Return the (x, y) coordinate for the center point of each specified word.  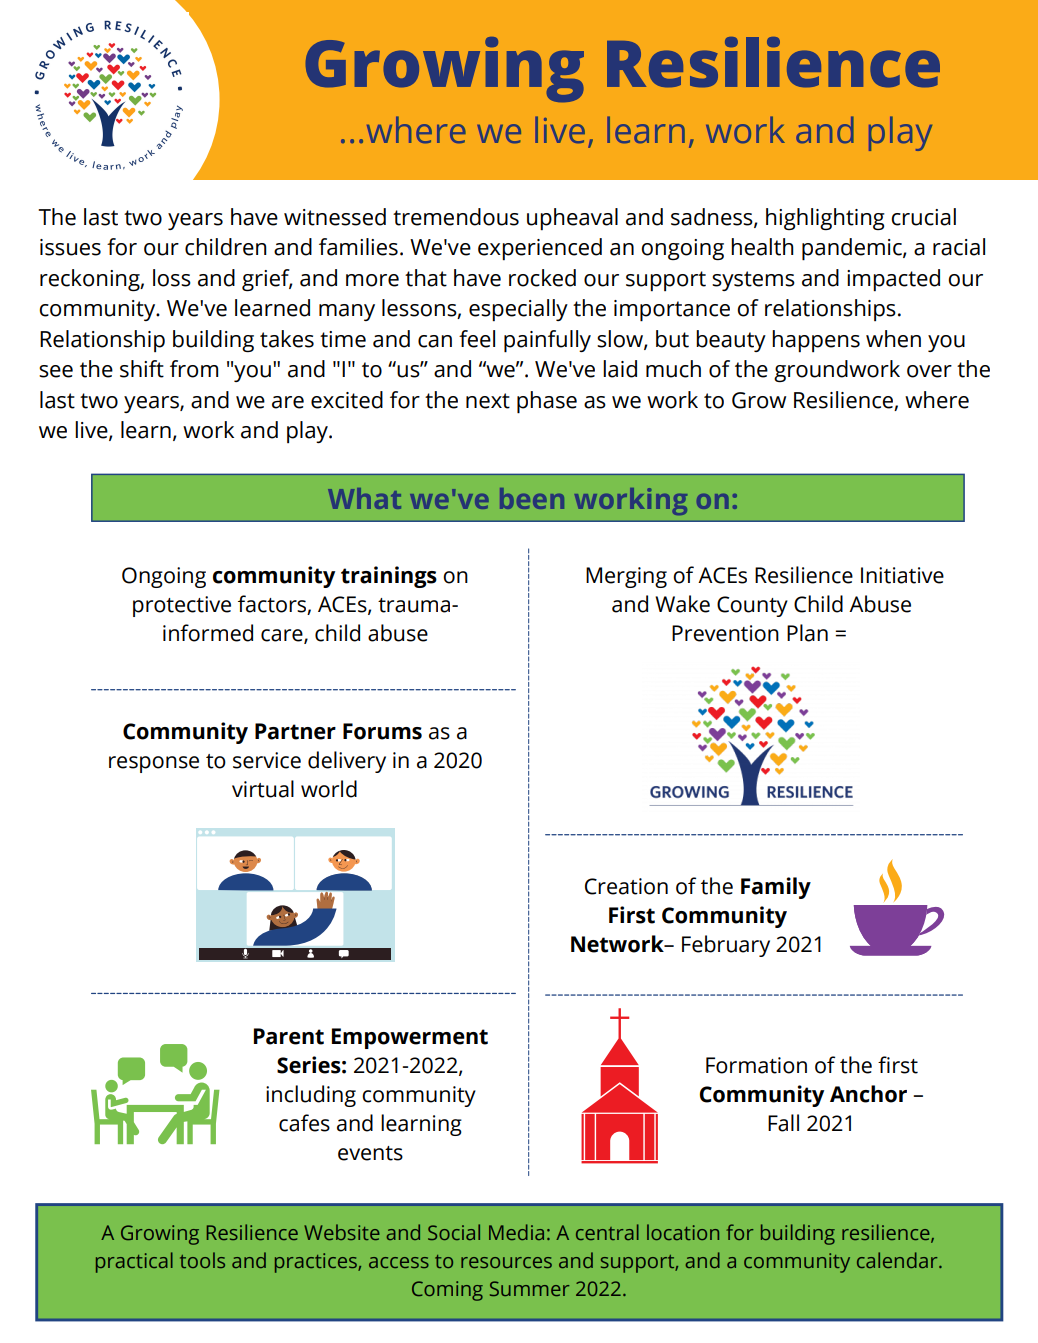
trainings (389, 577)
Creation (626, 886)
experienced (540, 249)
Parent (289, 1036)
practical (134, 1262)
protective (182, 606)
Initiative (902, 575)
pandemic (853, 249)
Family (776, 888)
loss (172, 278)
